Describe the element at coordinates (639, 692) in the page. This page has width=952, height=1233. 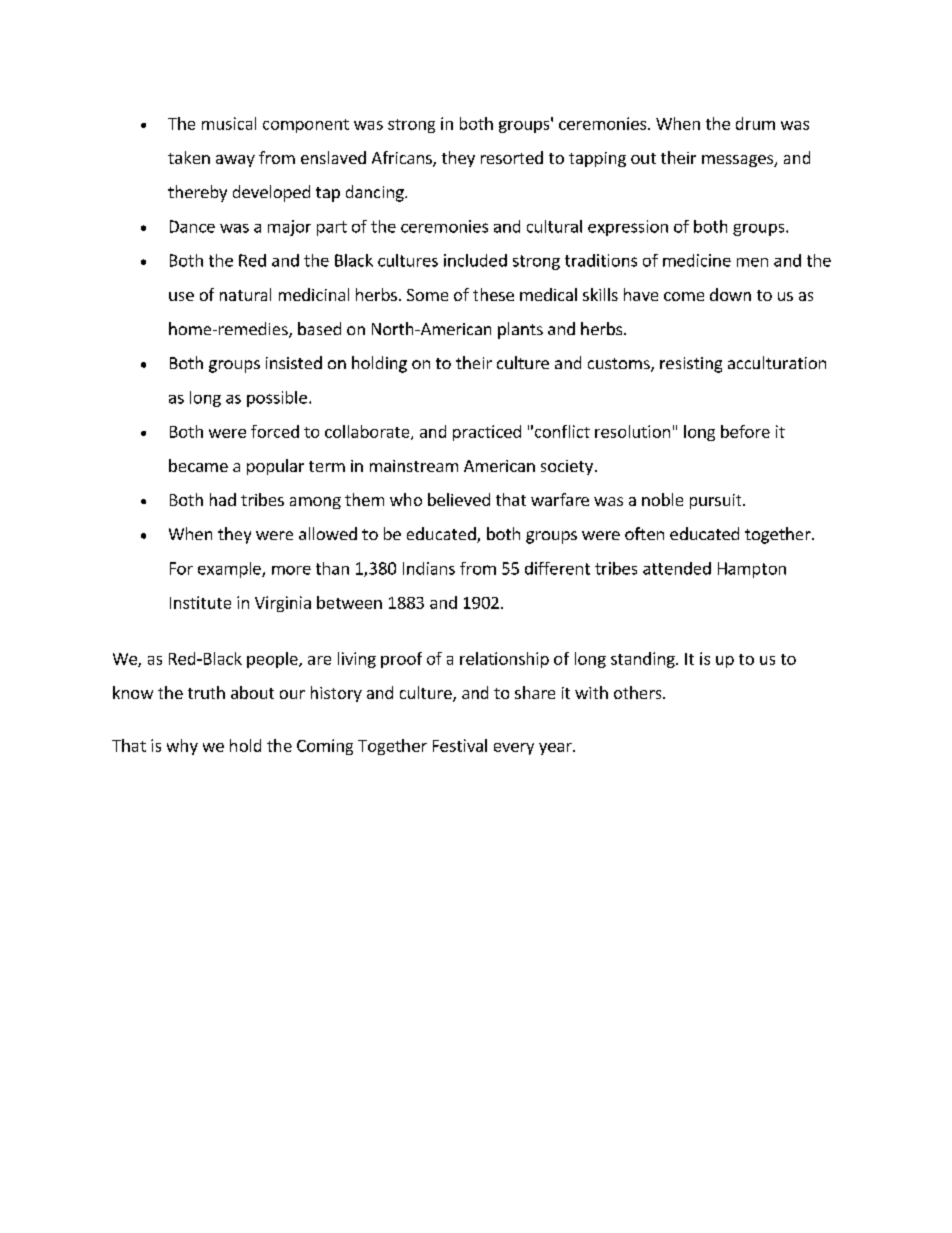
I see `others` at that location.
